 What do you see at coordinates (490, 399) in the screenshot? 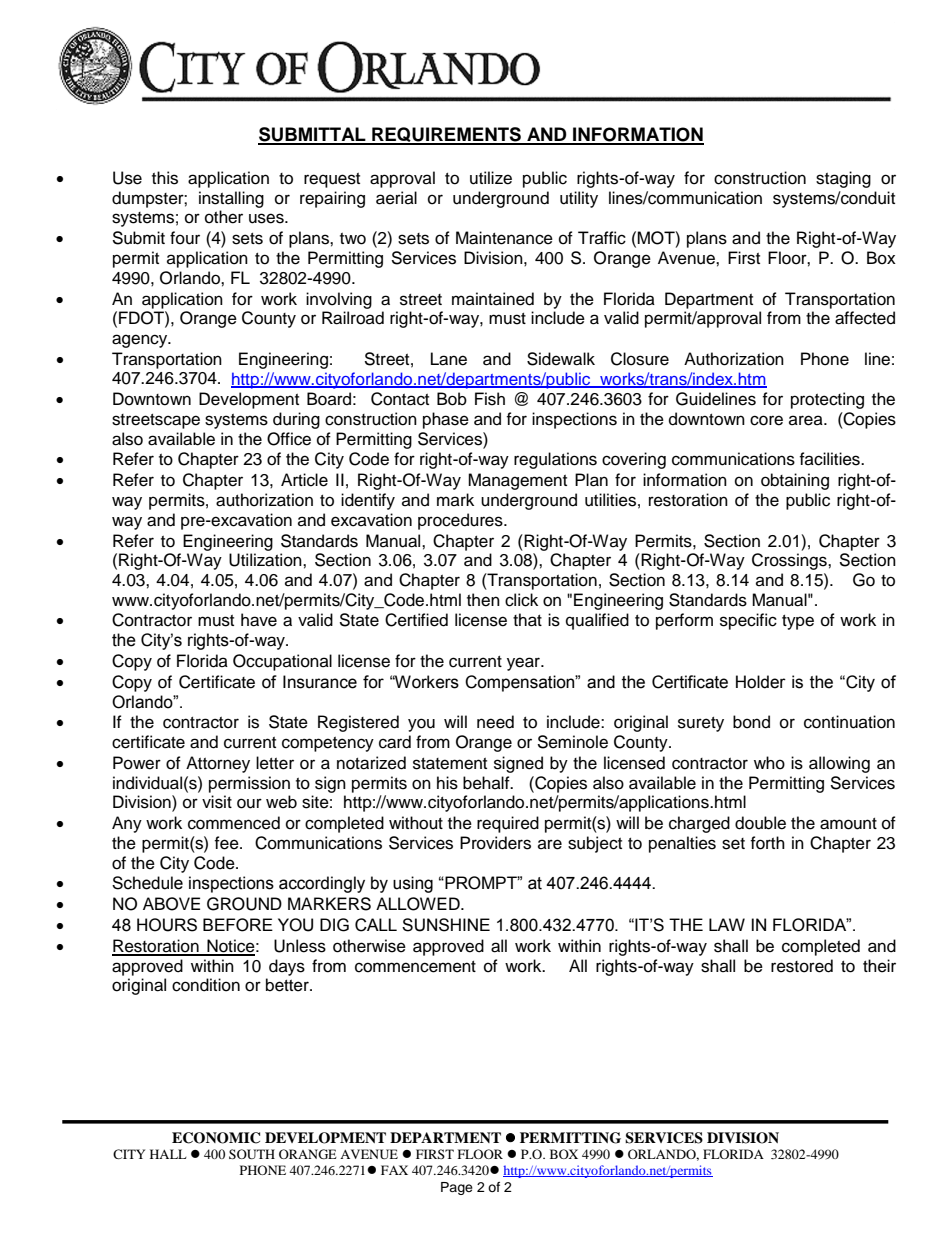
I see `Fish` at bounding box center [490, 399].
